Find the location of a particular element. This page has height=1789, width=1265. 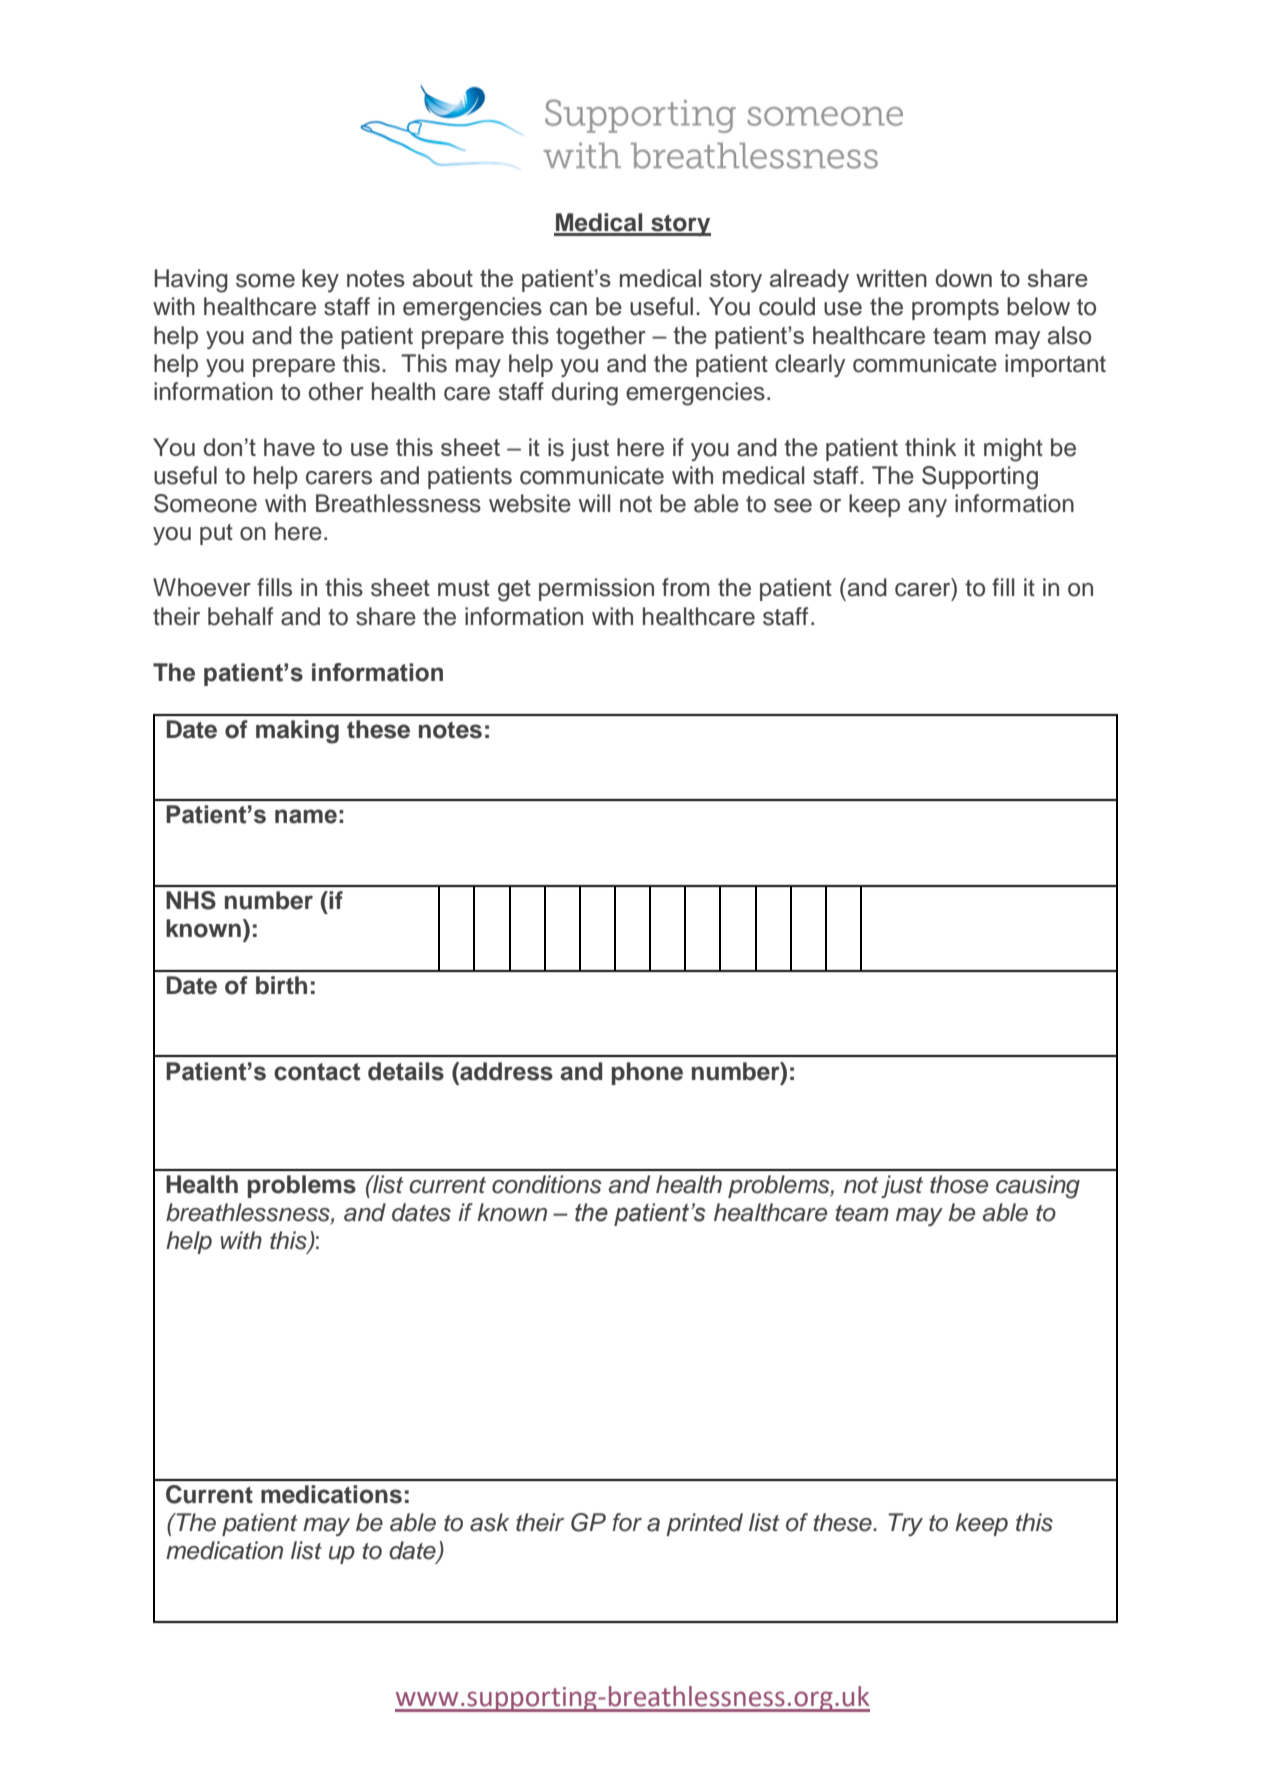

key is located at coordinates (320, 281).
